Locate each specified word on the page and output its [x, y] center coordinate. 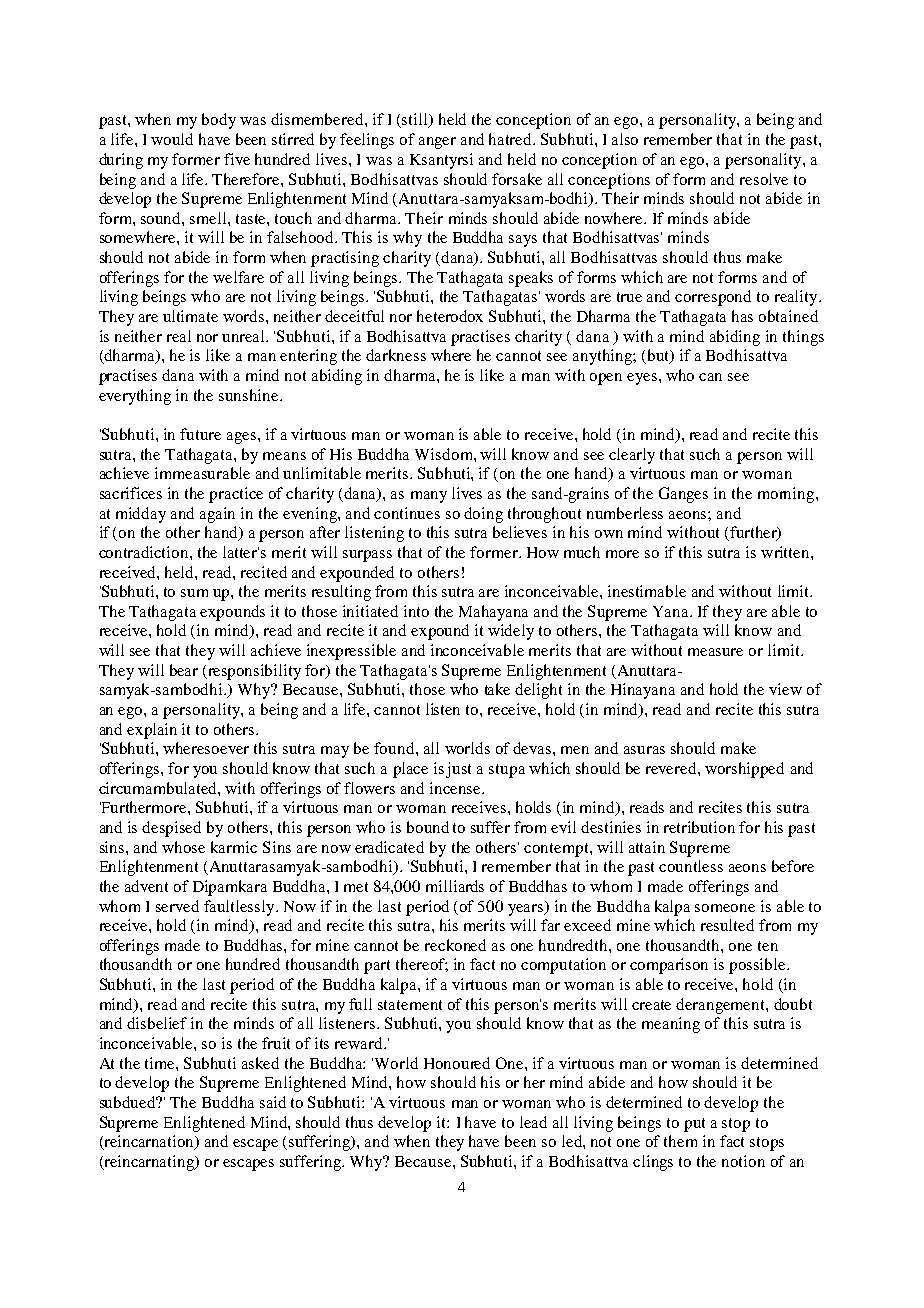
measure [715, 652]
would [172, 139]
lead [533, 1122]
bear [184, 670]
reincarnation [149, 1142]
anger [437, 143]
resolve [764, 179]
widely [511, 632]
